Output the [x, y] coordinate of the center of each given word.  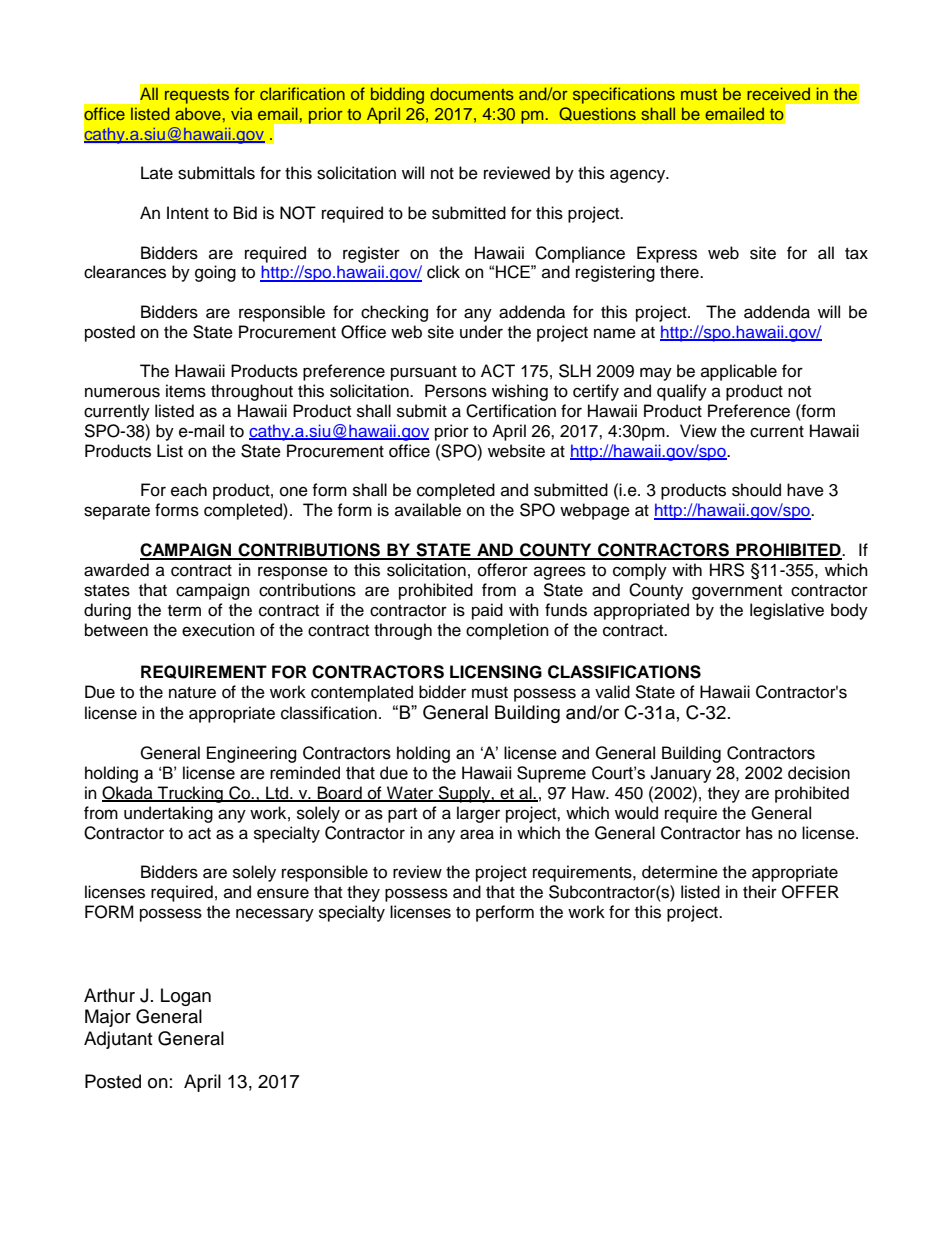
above [198, 113]
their [760, 892]
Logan [186, 997]
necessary [275, 915]
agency [639, 176]
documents [472, 93]
